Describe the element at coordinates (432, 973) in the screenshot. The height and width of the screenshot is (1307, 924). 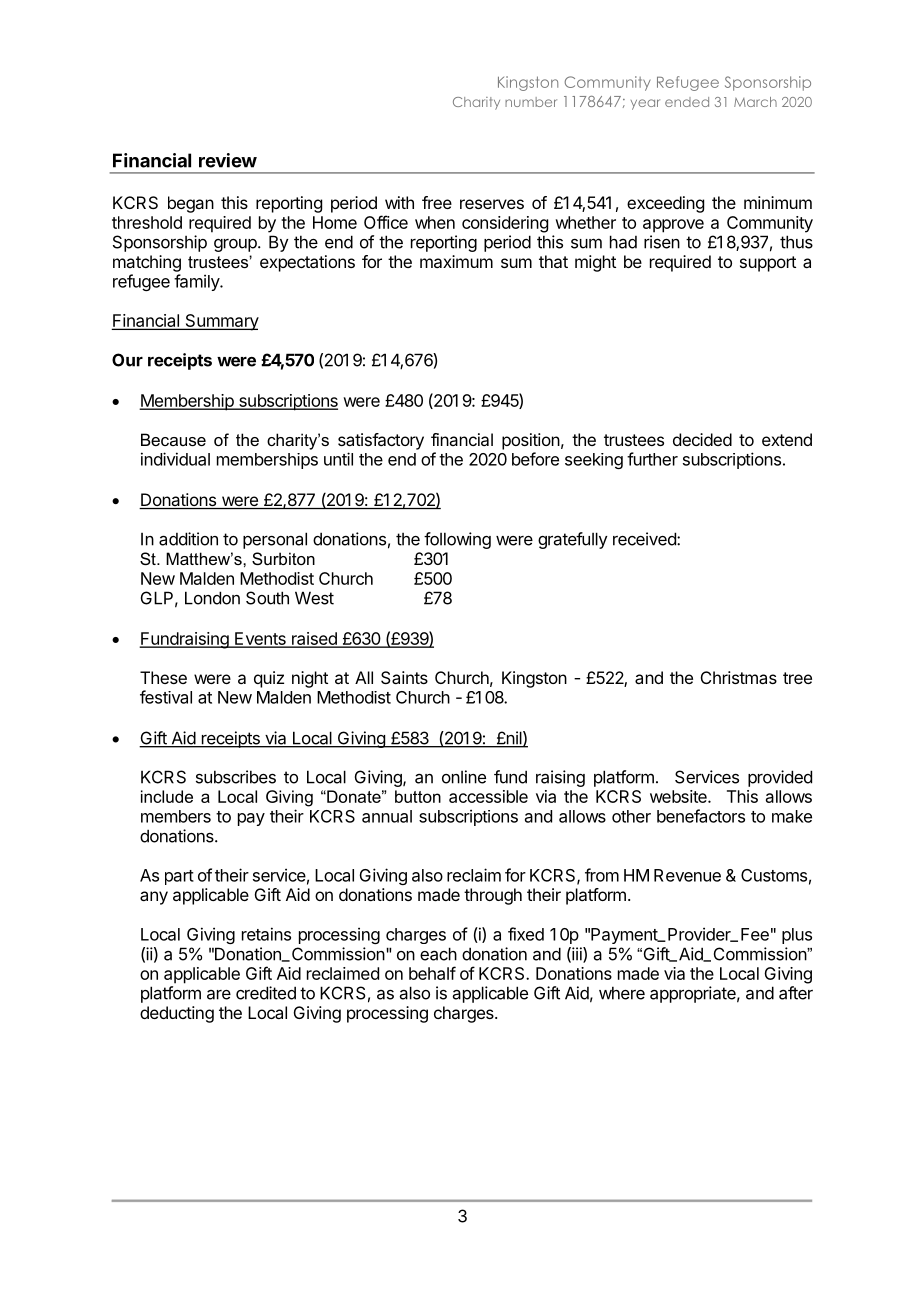
I see `behalf` at that location.
